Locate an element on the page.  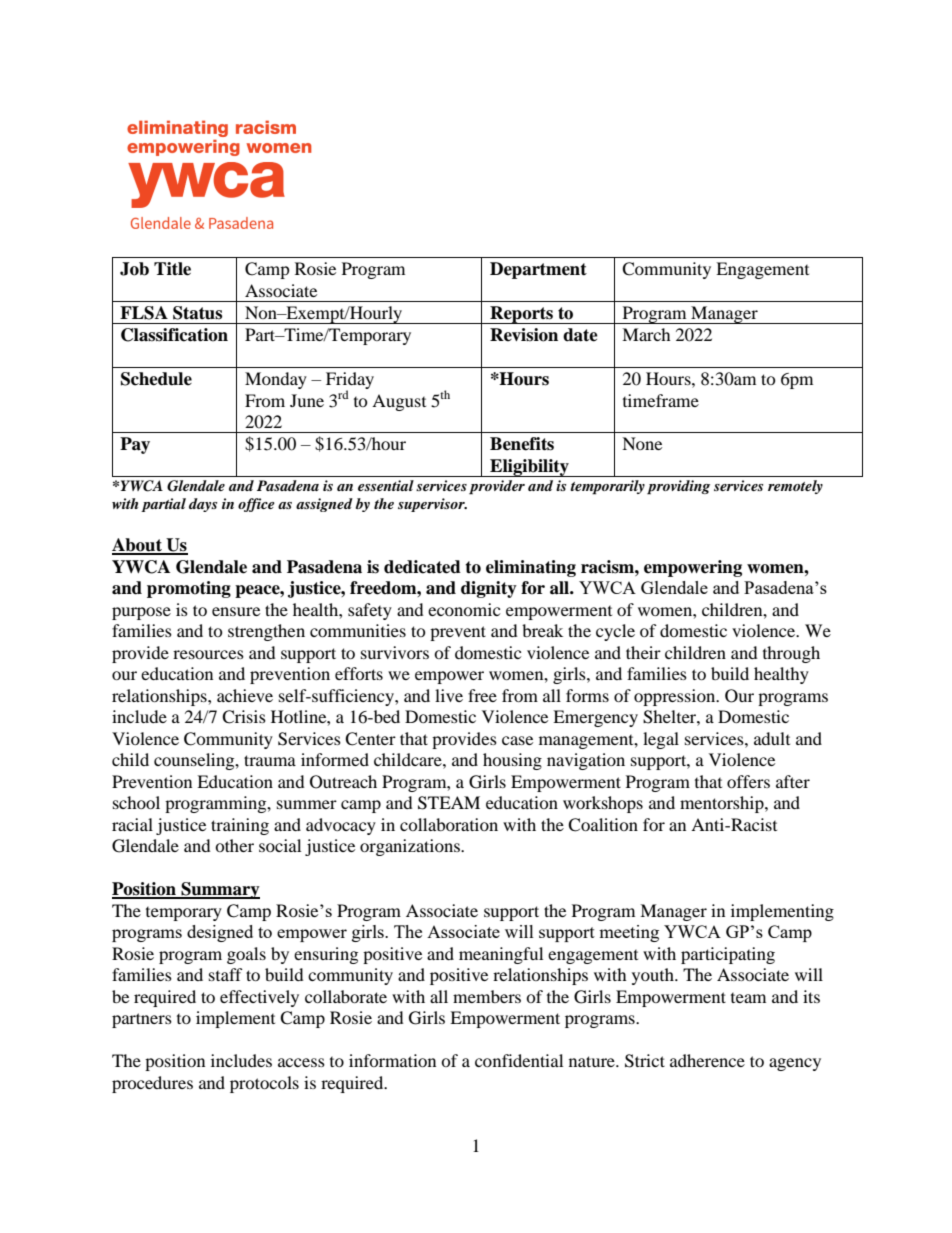
March is located at coordinates (646, 334).
